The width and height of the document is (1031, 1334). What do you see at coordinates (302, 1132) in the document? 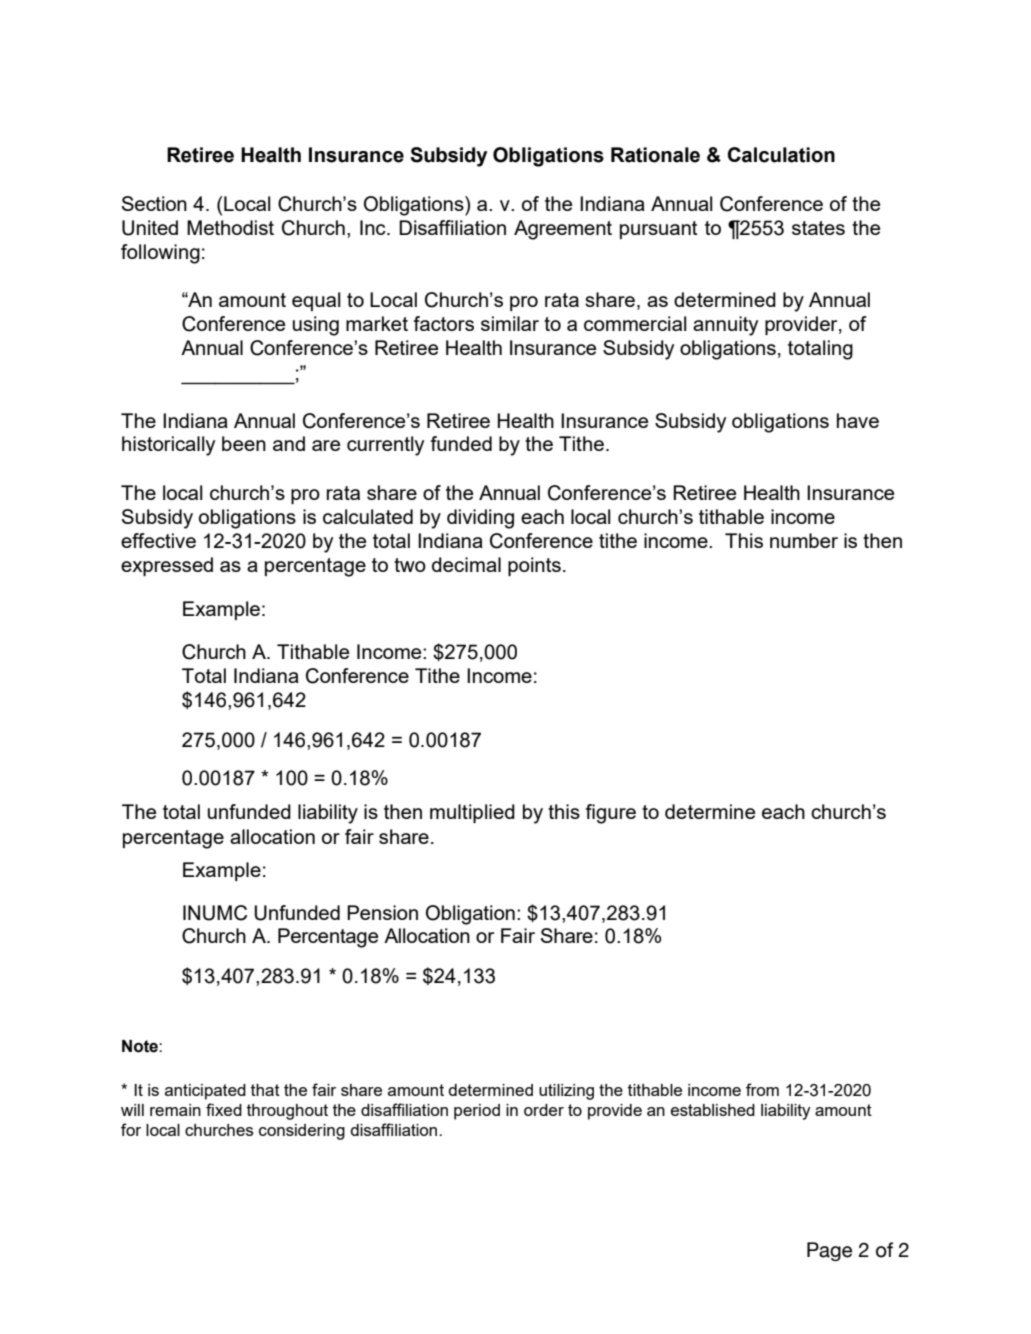
I see `considering` at bounding box center [302, 1132].
